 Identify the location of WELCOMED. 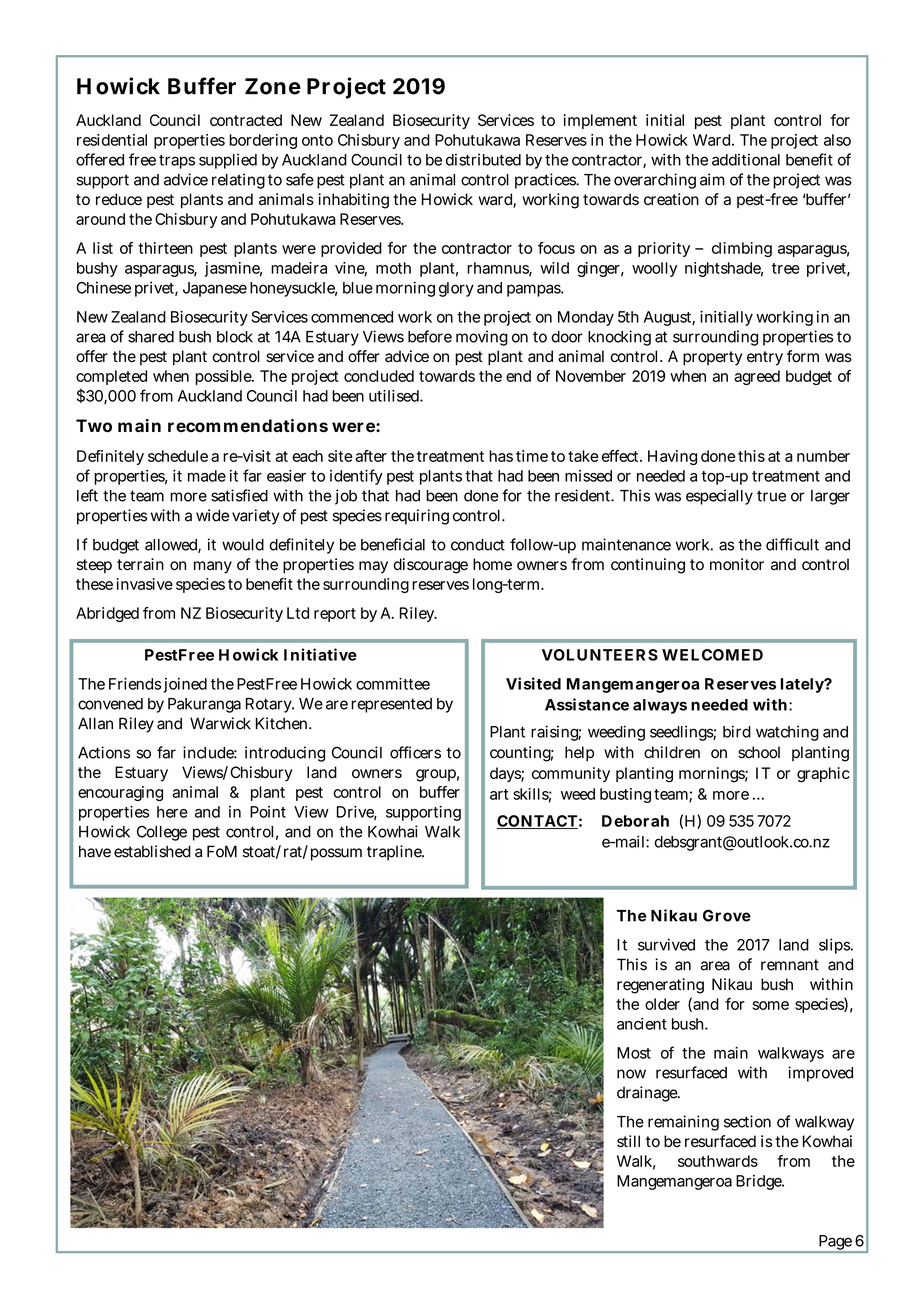
(712, 655).
